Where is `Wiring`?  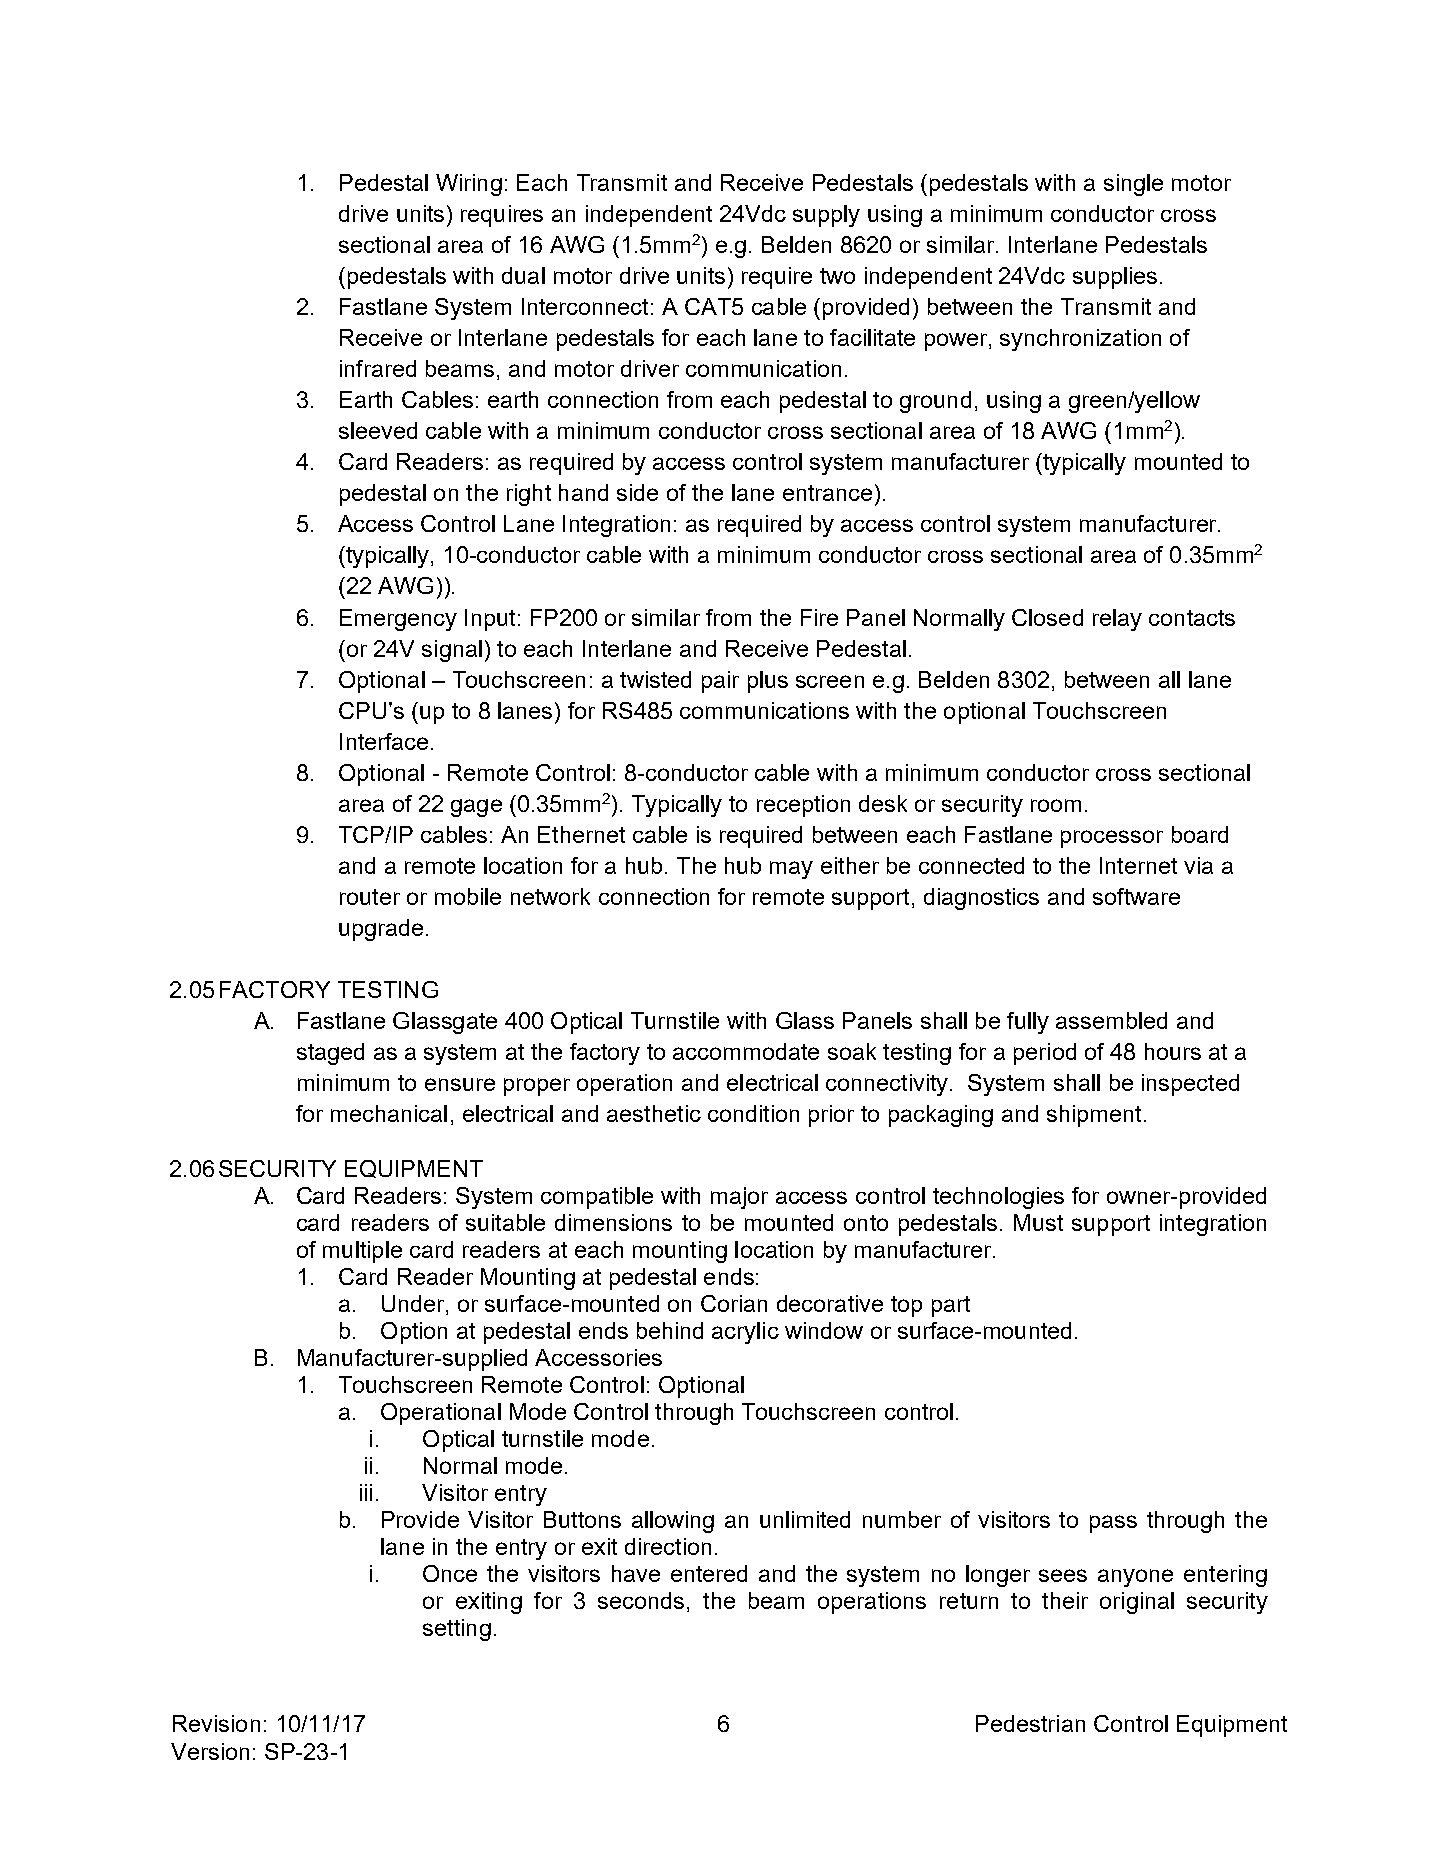 Wiring is located at coordinates (469, 185).
